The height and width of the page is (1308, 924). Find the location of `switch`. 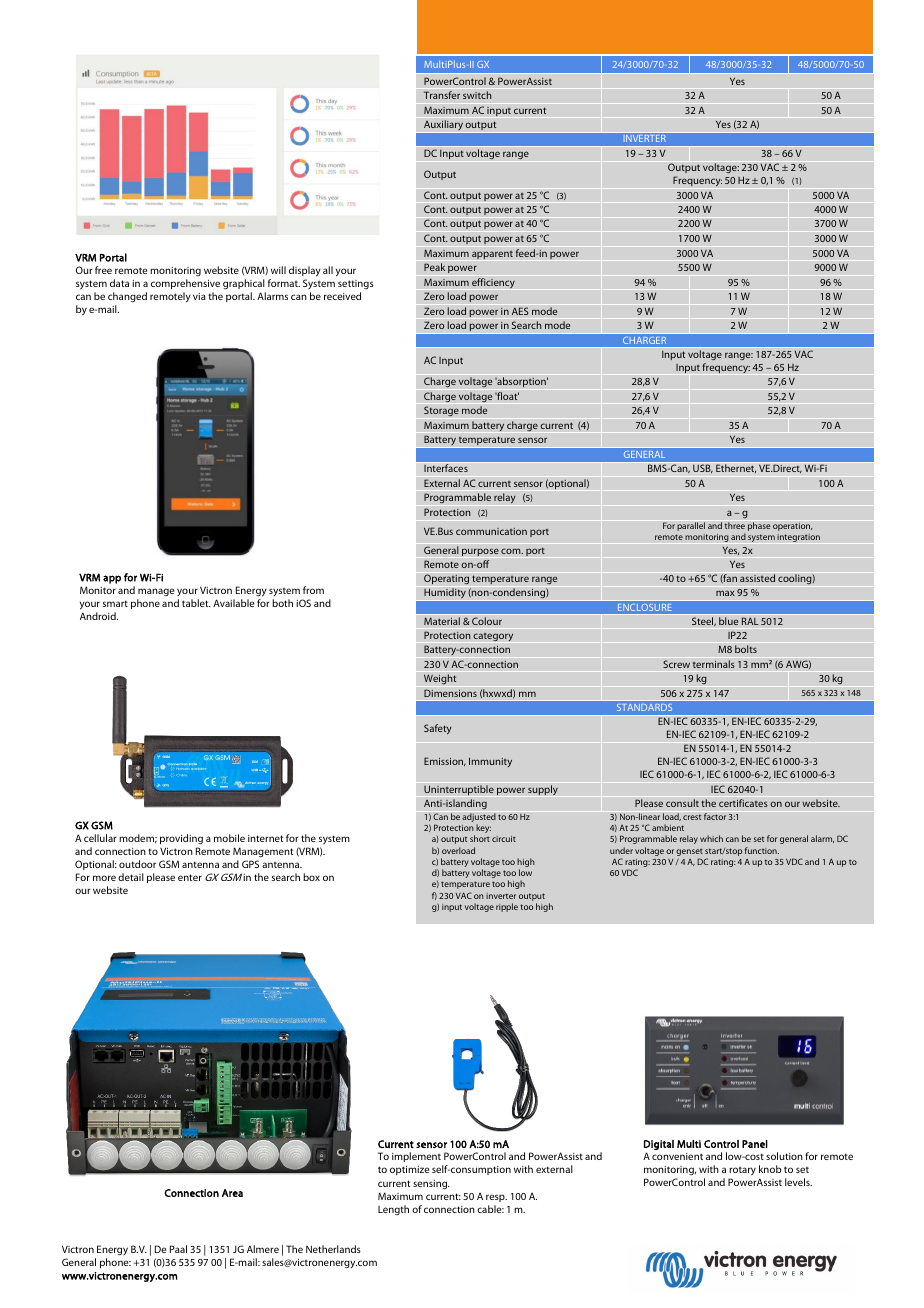

switch is located at coordinates (477, 95).
